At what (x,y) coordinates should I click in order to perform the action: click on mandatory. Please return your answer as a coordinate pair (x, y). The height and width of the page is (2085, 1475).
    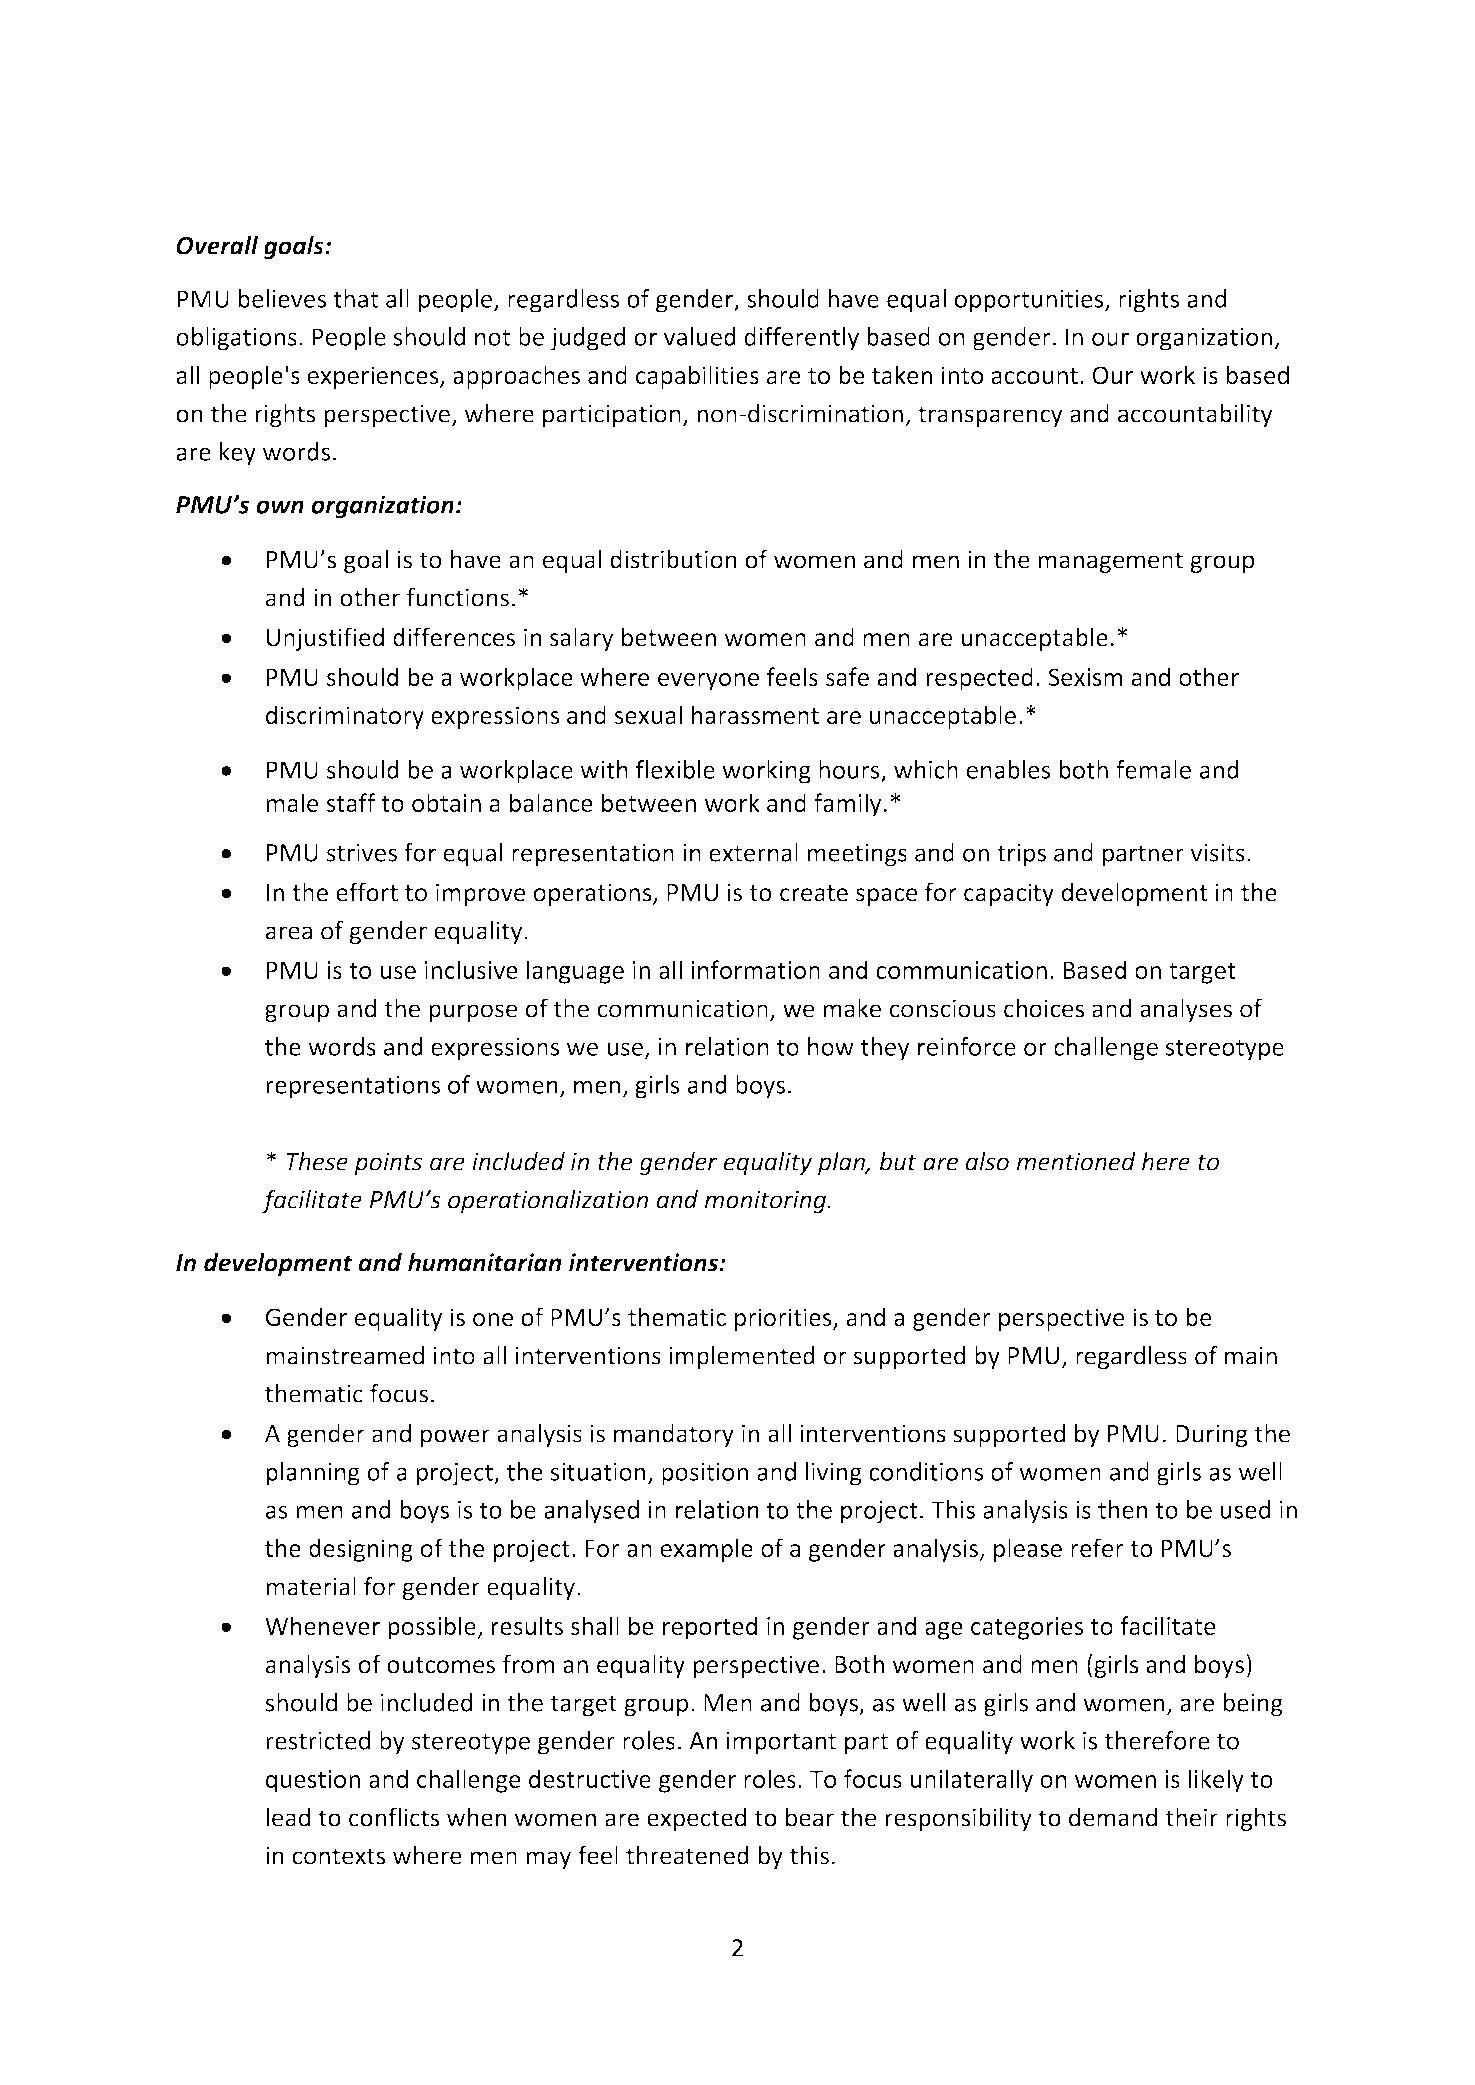
    Looking at the image, I should click on (674, 1435).
